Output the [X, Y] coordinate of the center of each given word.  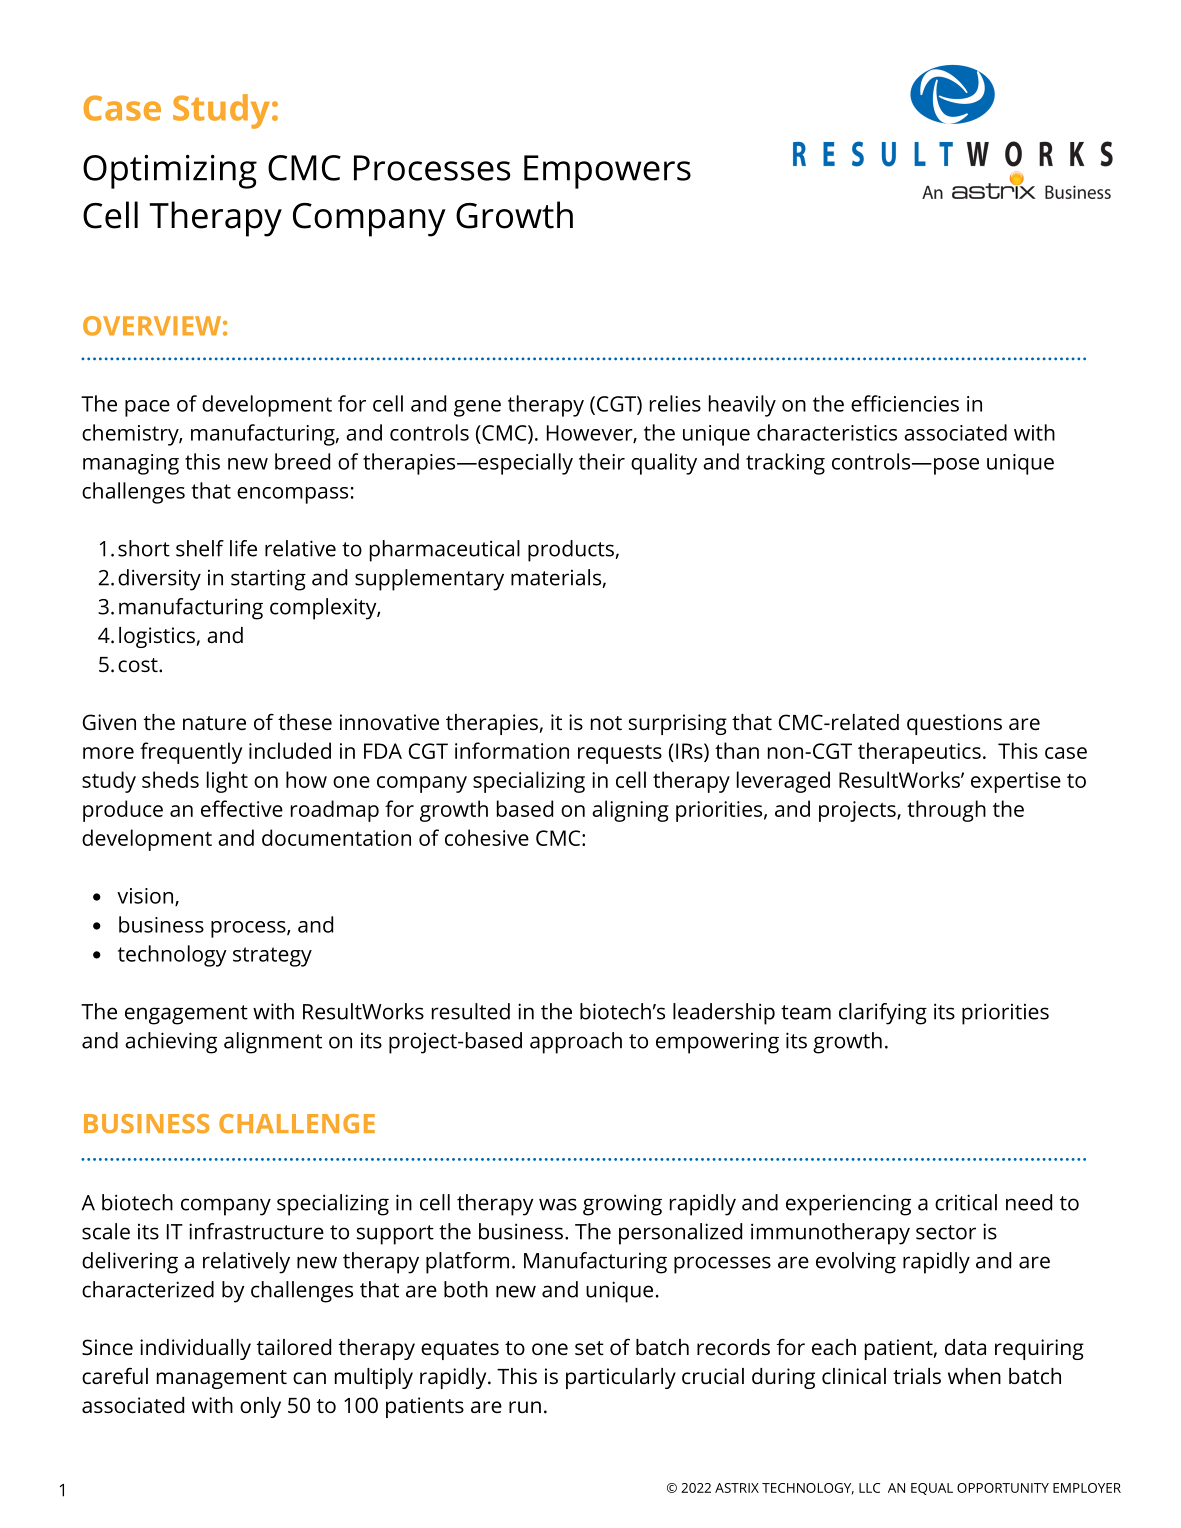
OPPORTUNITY [1003, 1488]
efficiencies [905, 403]
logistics [157, 637]
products [572, 551]
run [525, 1407]
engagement [186, 1015]
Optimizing [170, 172]
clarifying [883, 1014]
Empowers [607, 172]
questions [954, 724]
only [260, 1407]
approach [576, 1043]
